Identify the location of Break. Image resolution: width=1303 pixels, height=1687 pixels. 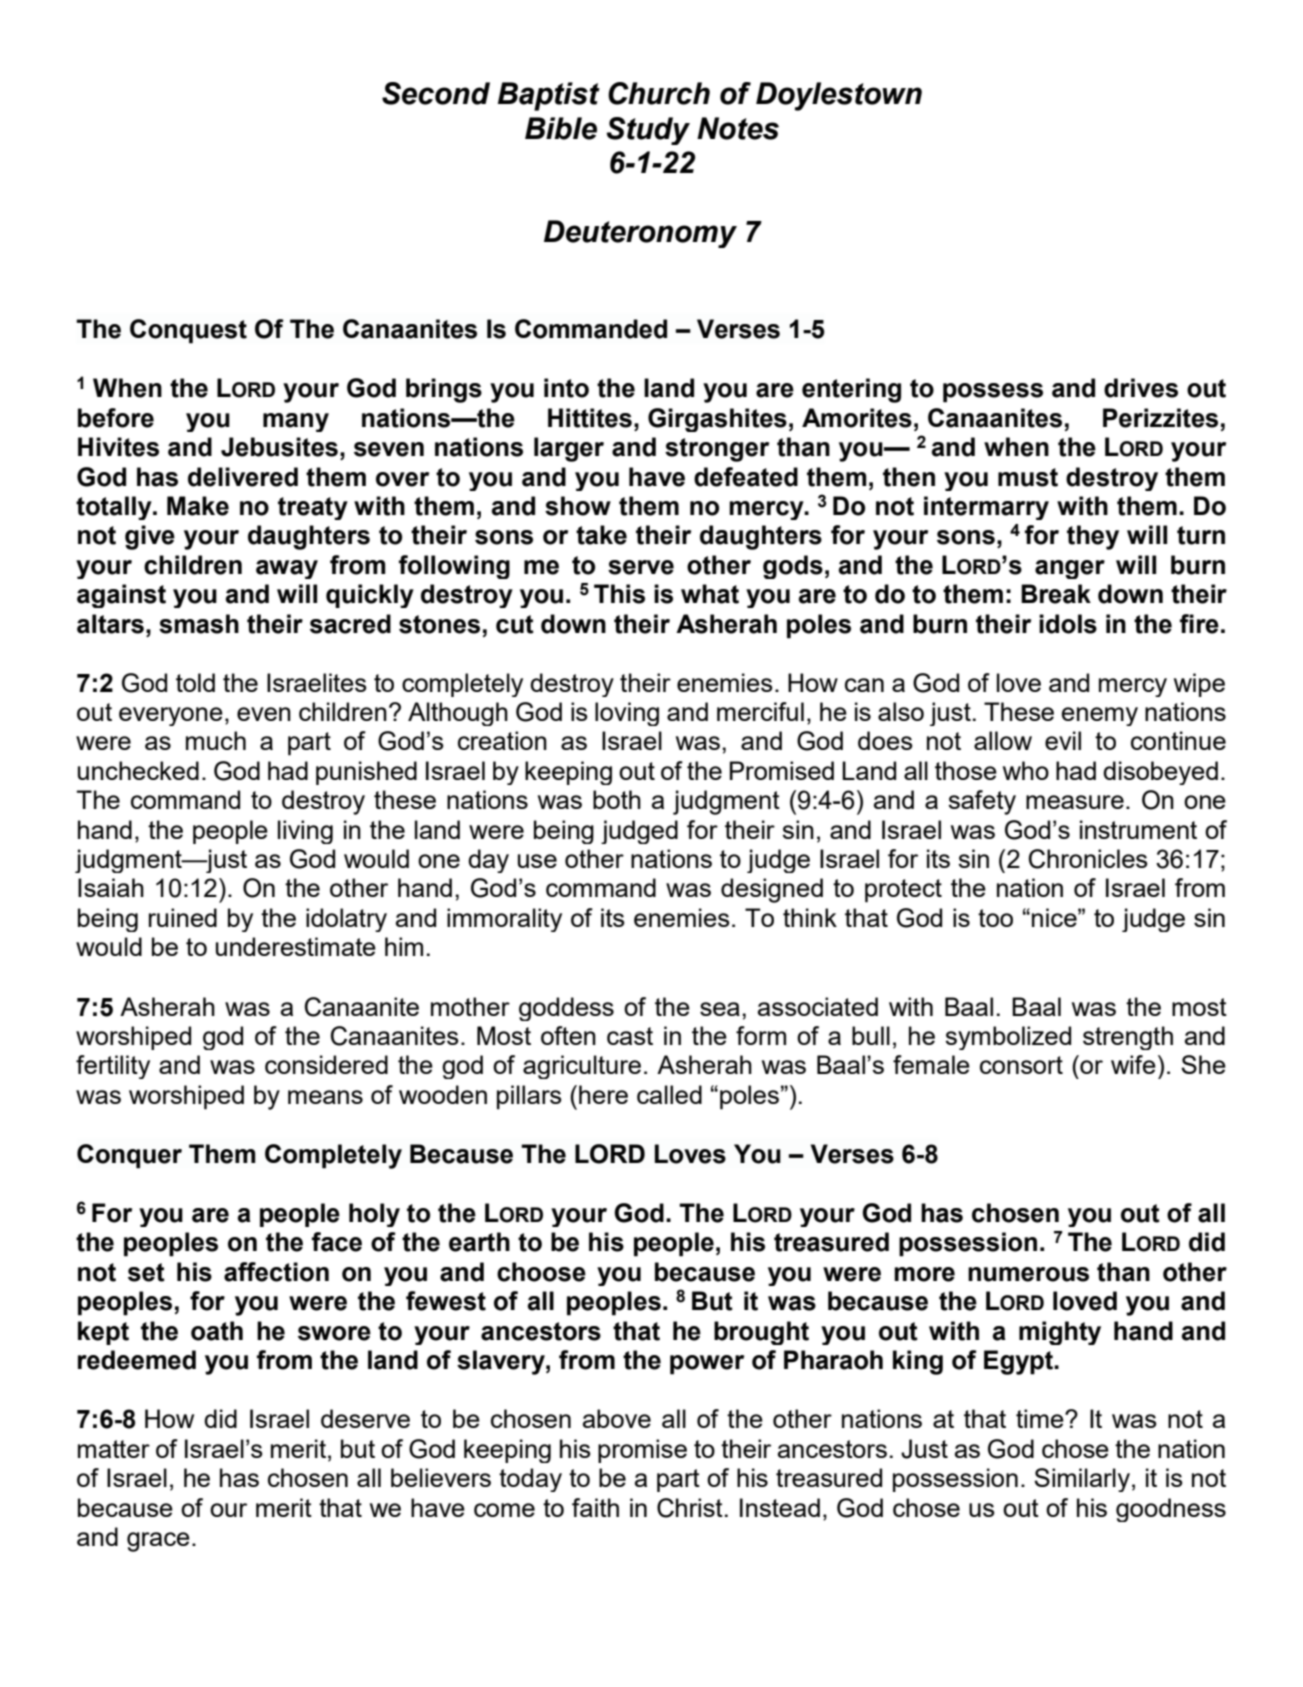
(1056, 594).
